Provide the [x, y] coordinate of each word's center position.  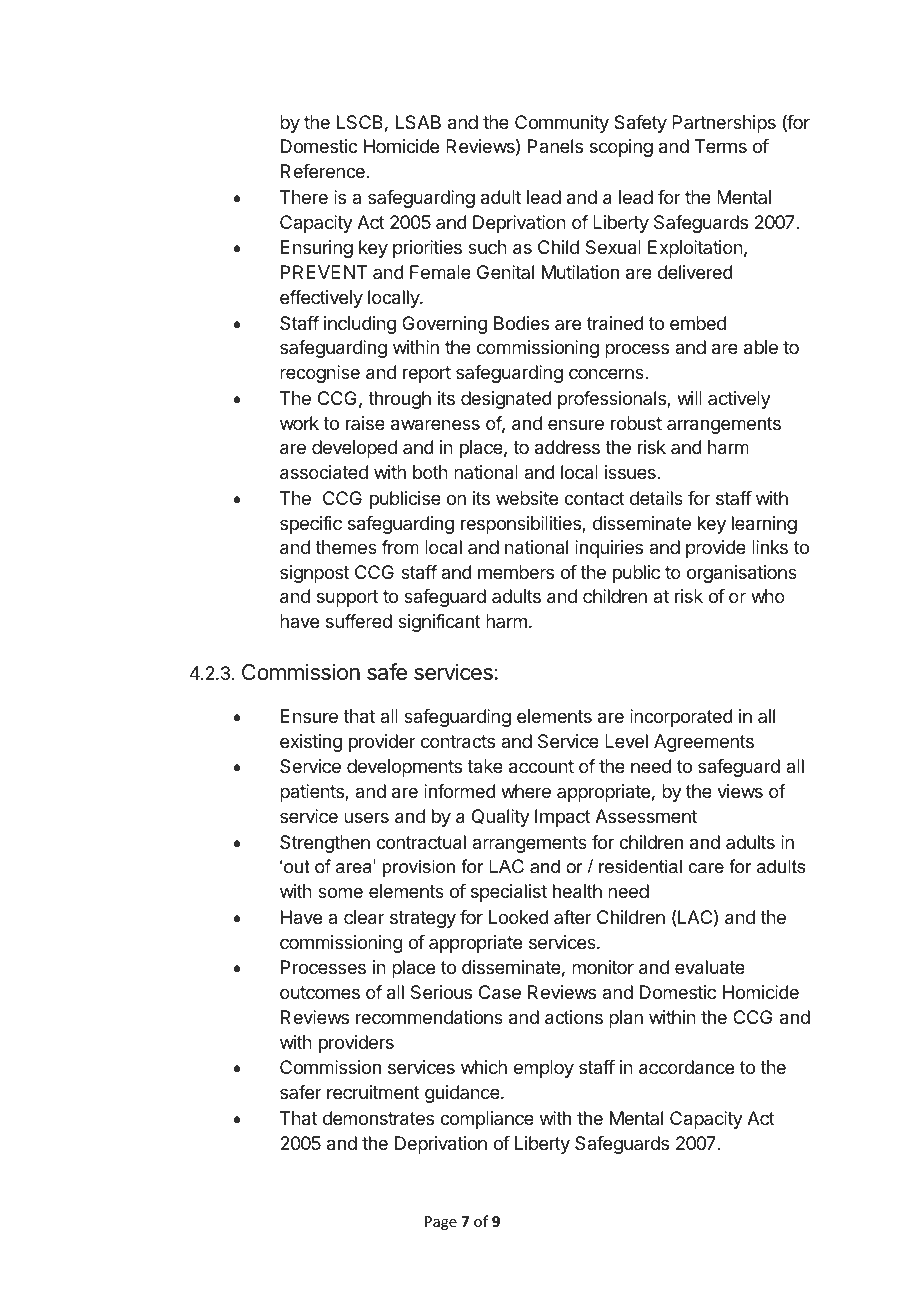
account [541, 767]
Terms [721, 146]
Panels [555, 146]
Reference [323, 171]
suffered [359, 621]
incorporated [681, 718]
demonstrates [378, 1118]
